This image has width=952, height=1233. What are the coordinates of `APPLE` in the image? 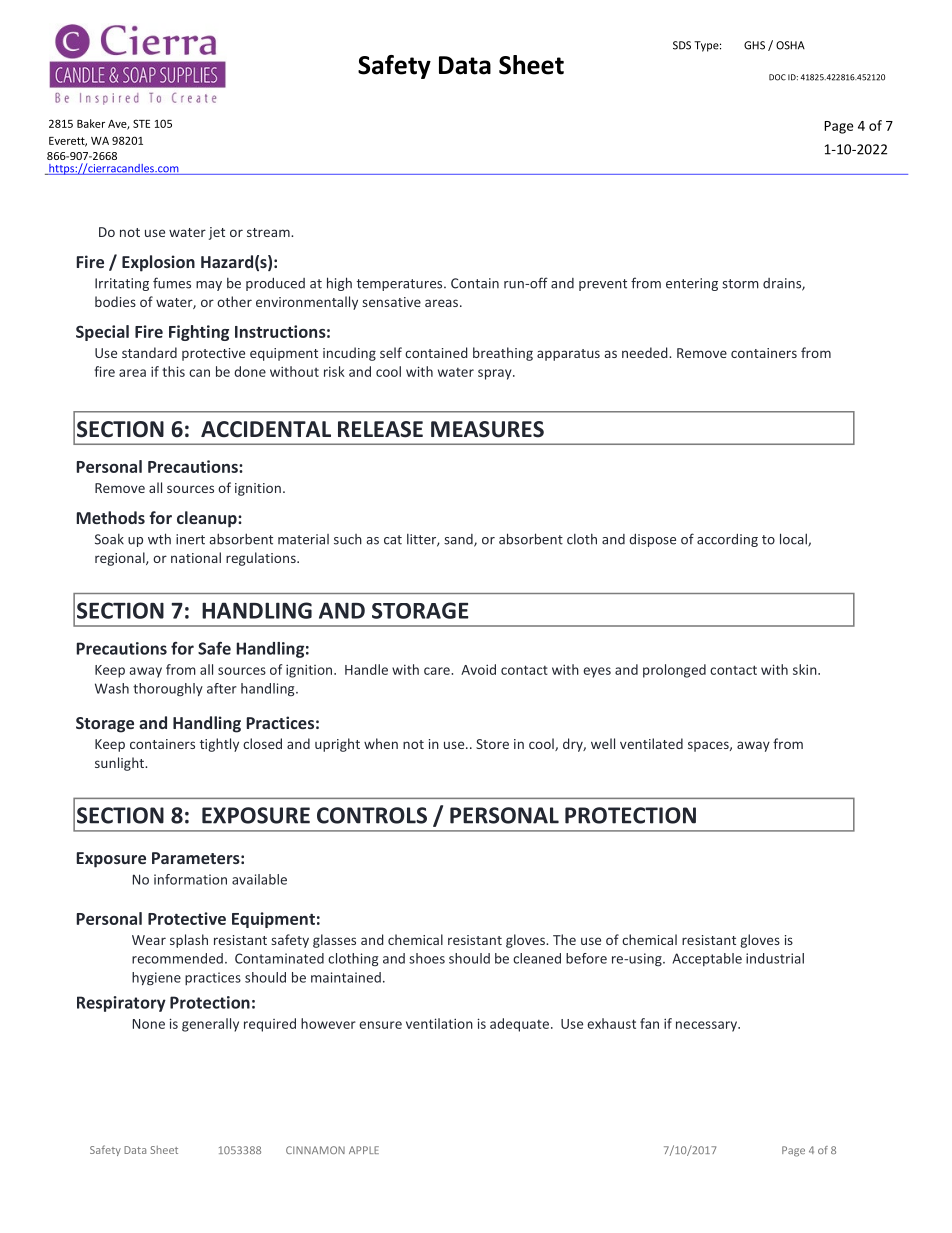 It's located at (364, 1150).
